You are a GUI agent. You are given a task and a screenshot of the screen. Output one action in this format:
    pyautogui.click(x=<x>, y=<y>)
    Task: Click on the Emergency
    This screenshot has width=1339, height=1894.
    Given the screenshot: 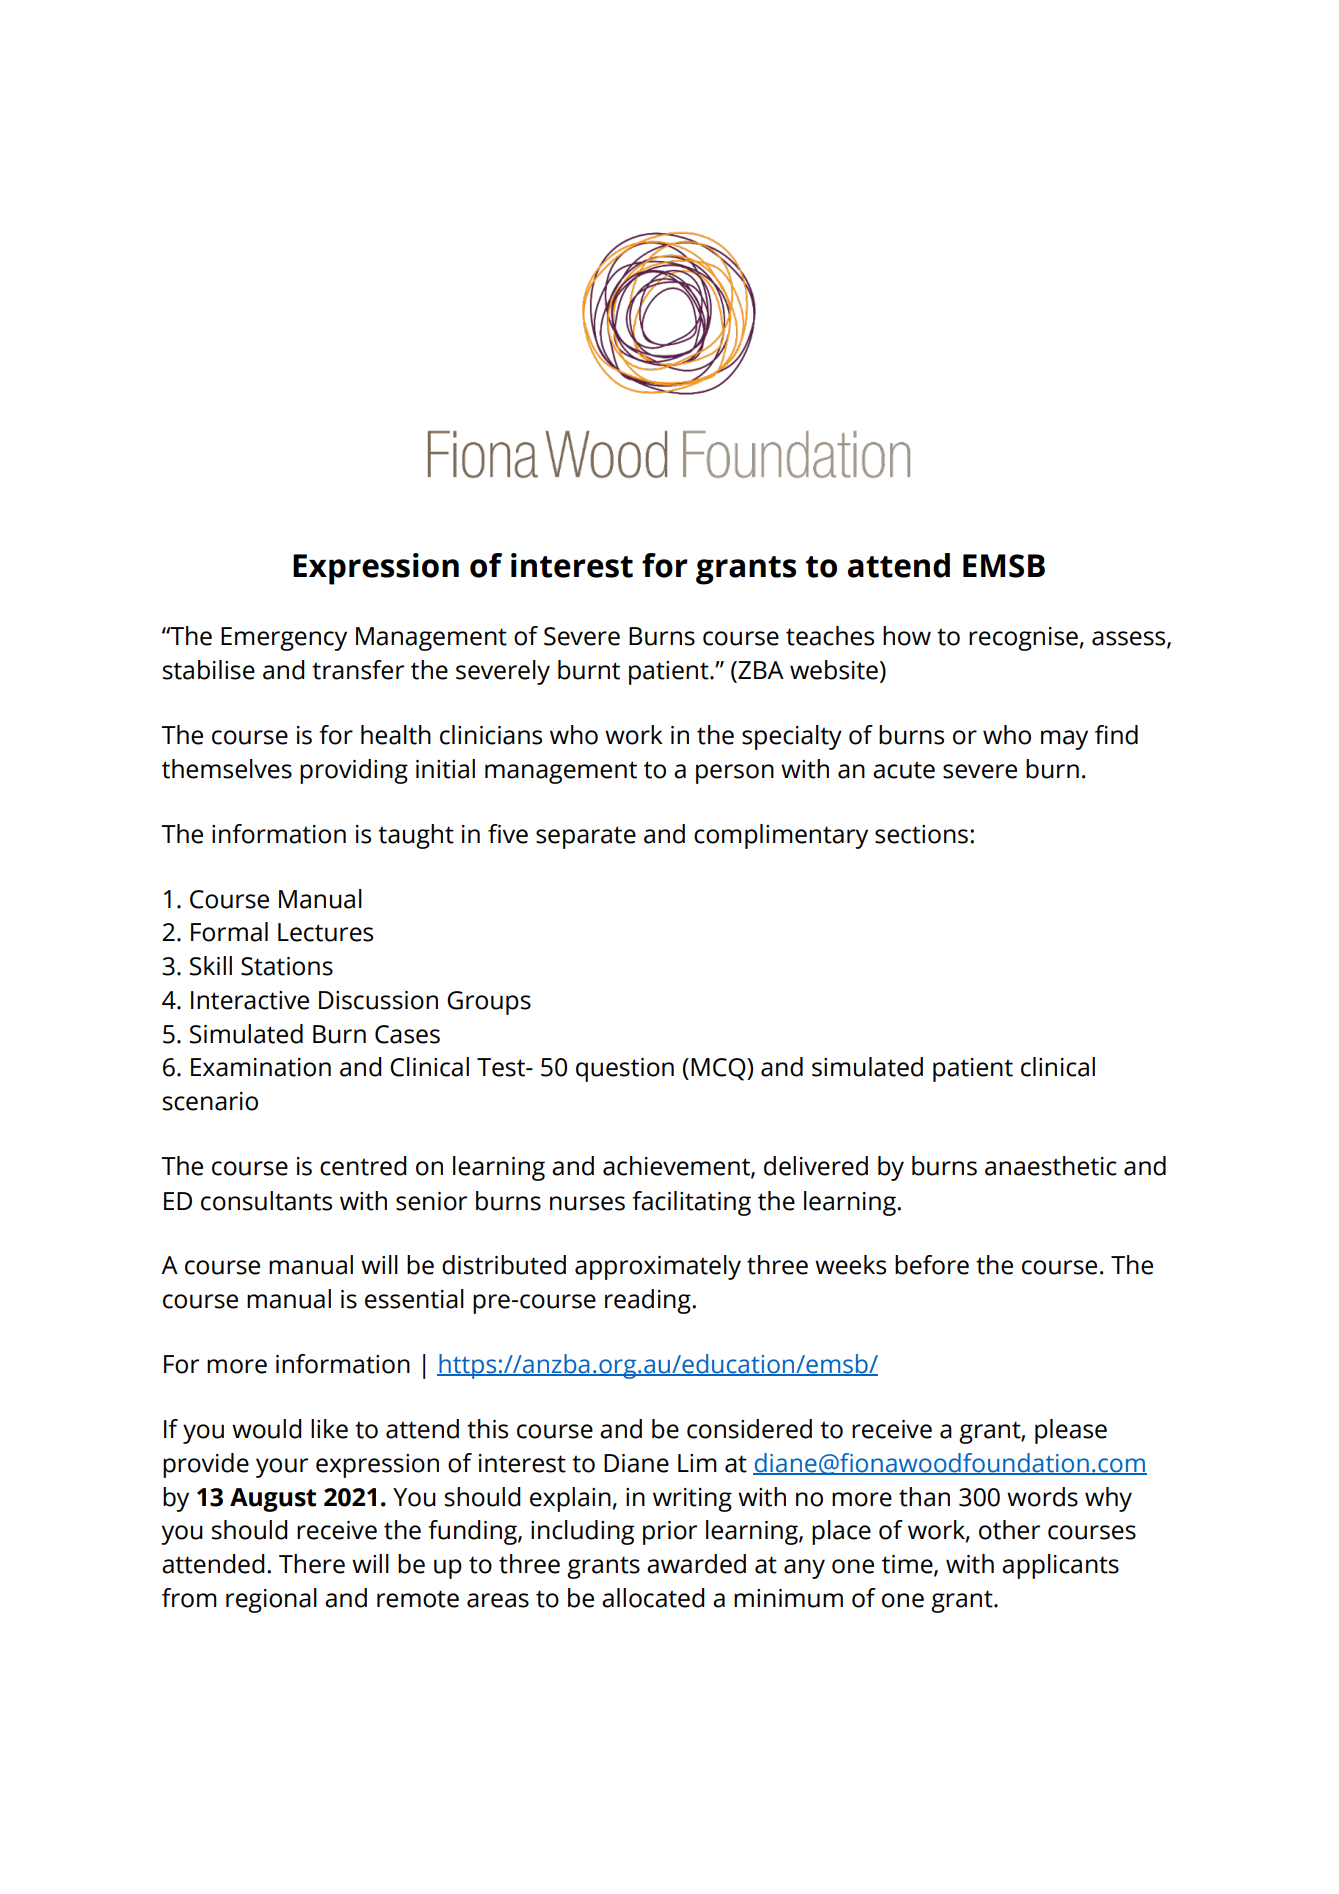 What is the action you would take?
    pyautogui.click(x=284, y=639)
